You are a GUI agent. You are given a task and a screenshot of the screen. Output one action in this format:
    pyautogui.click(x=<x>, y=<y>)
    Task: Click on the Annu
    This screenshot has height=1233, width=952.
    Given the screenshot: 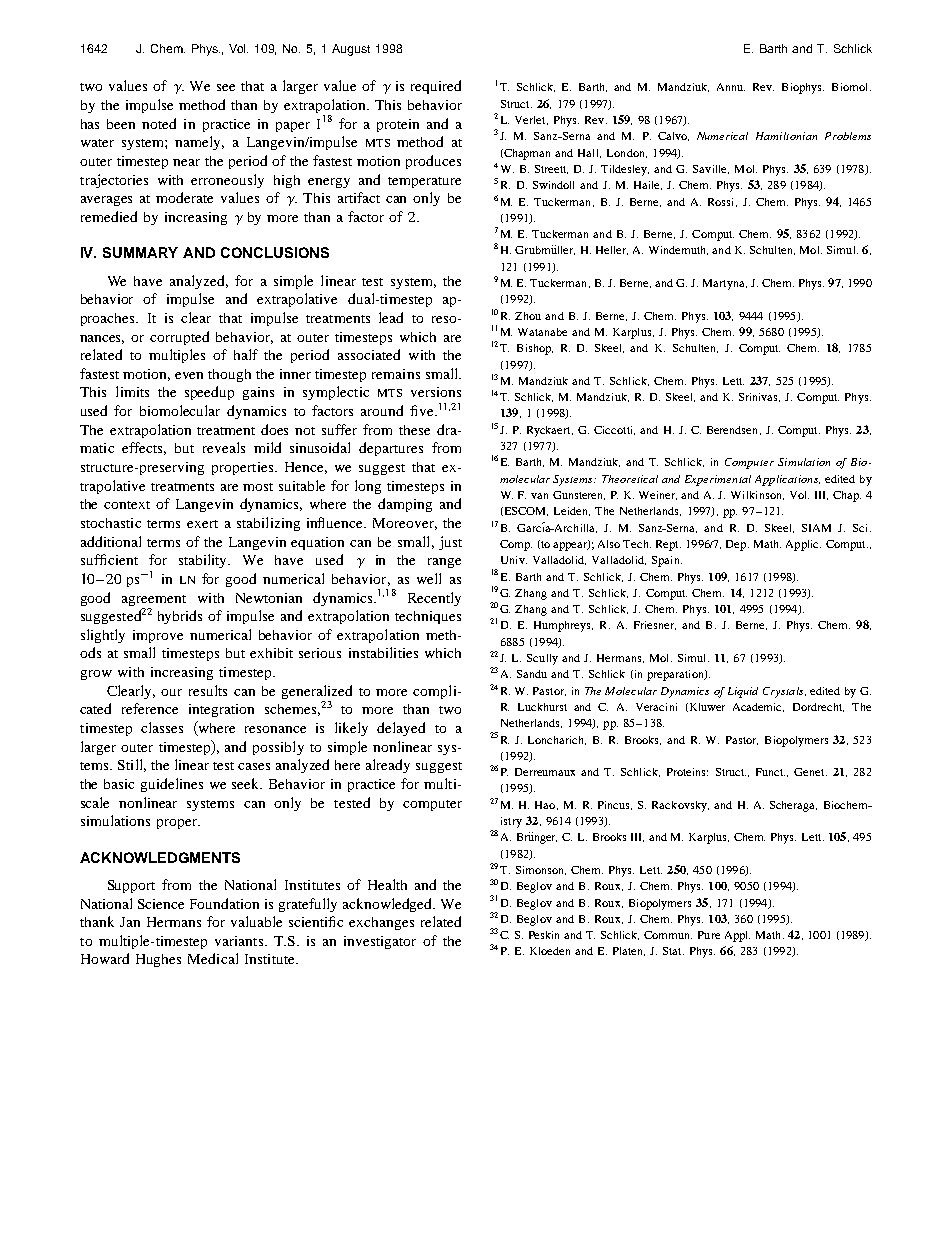 What is the action you would take?
    pyautogui.click(x=731, y=87)
